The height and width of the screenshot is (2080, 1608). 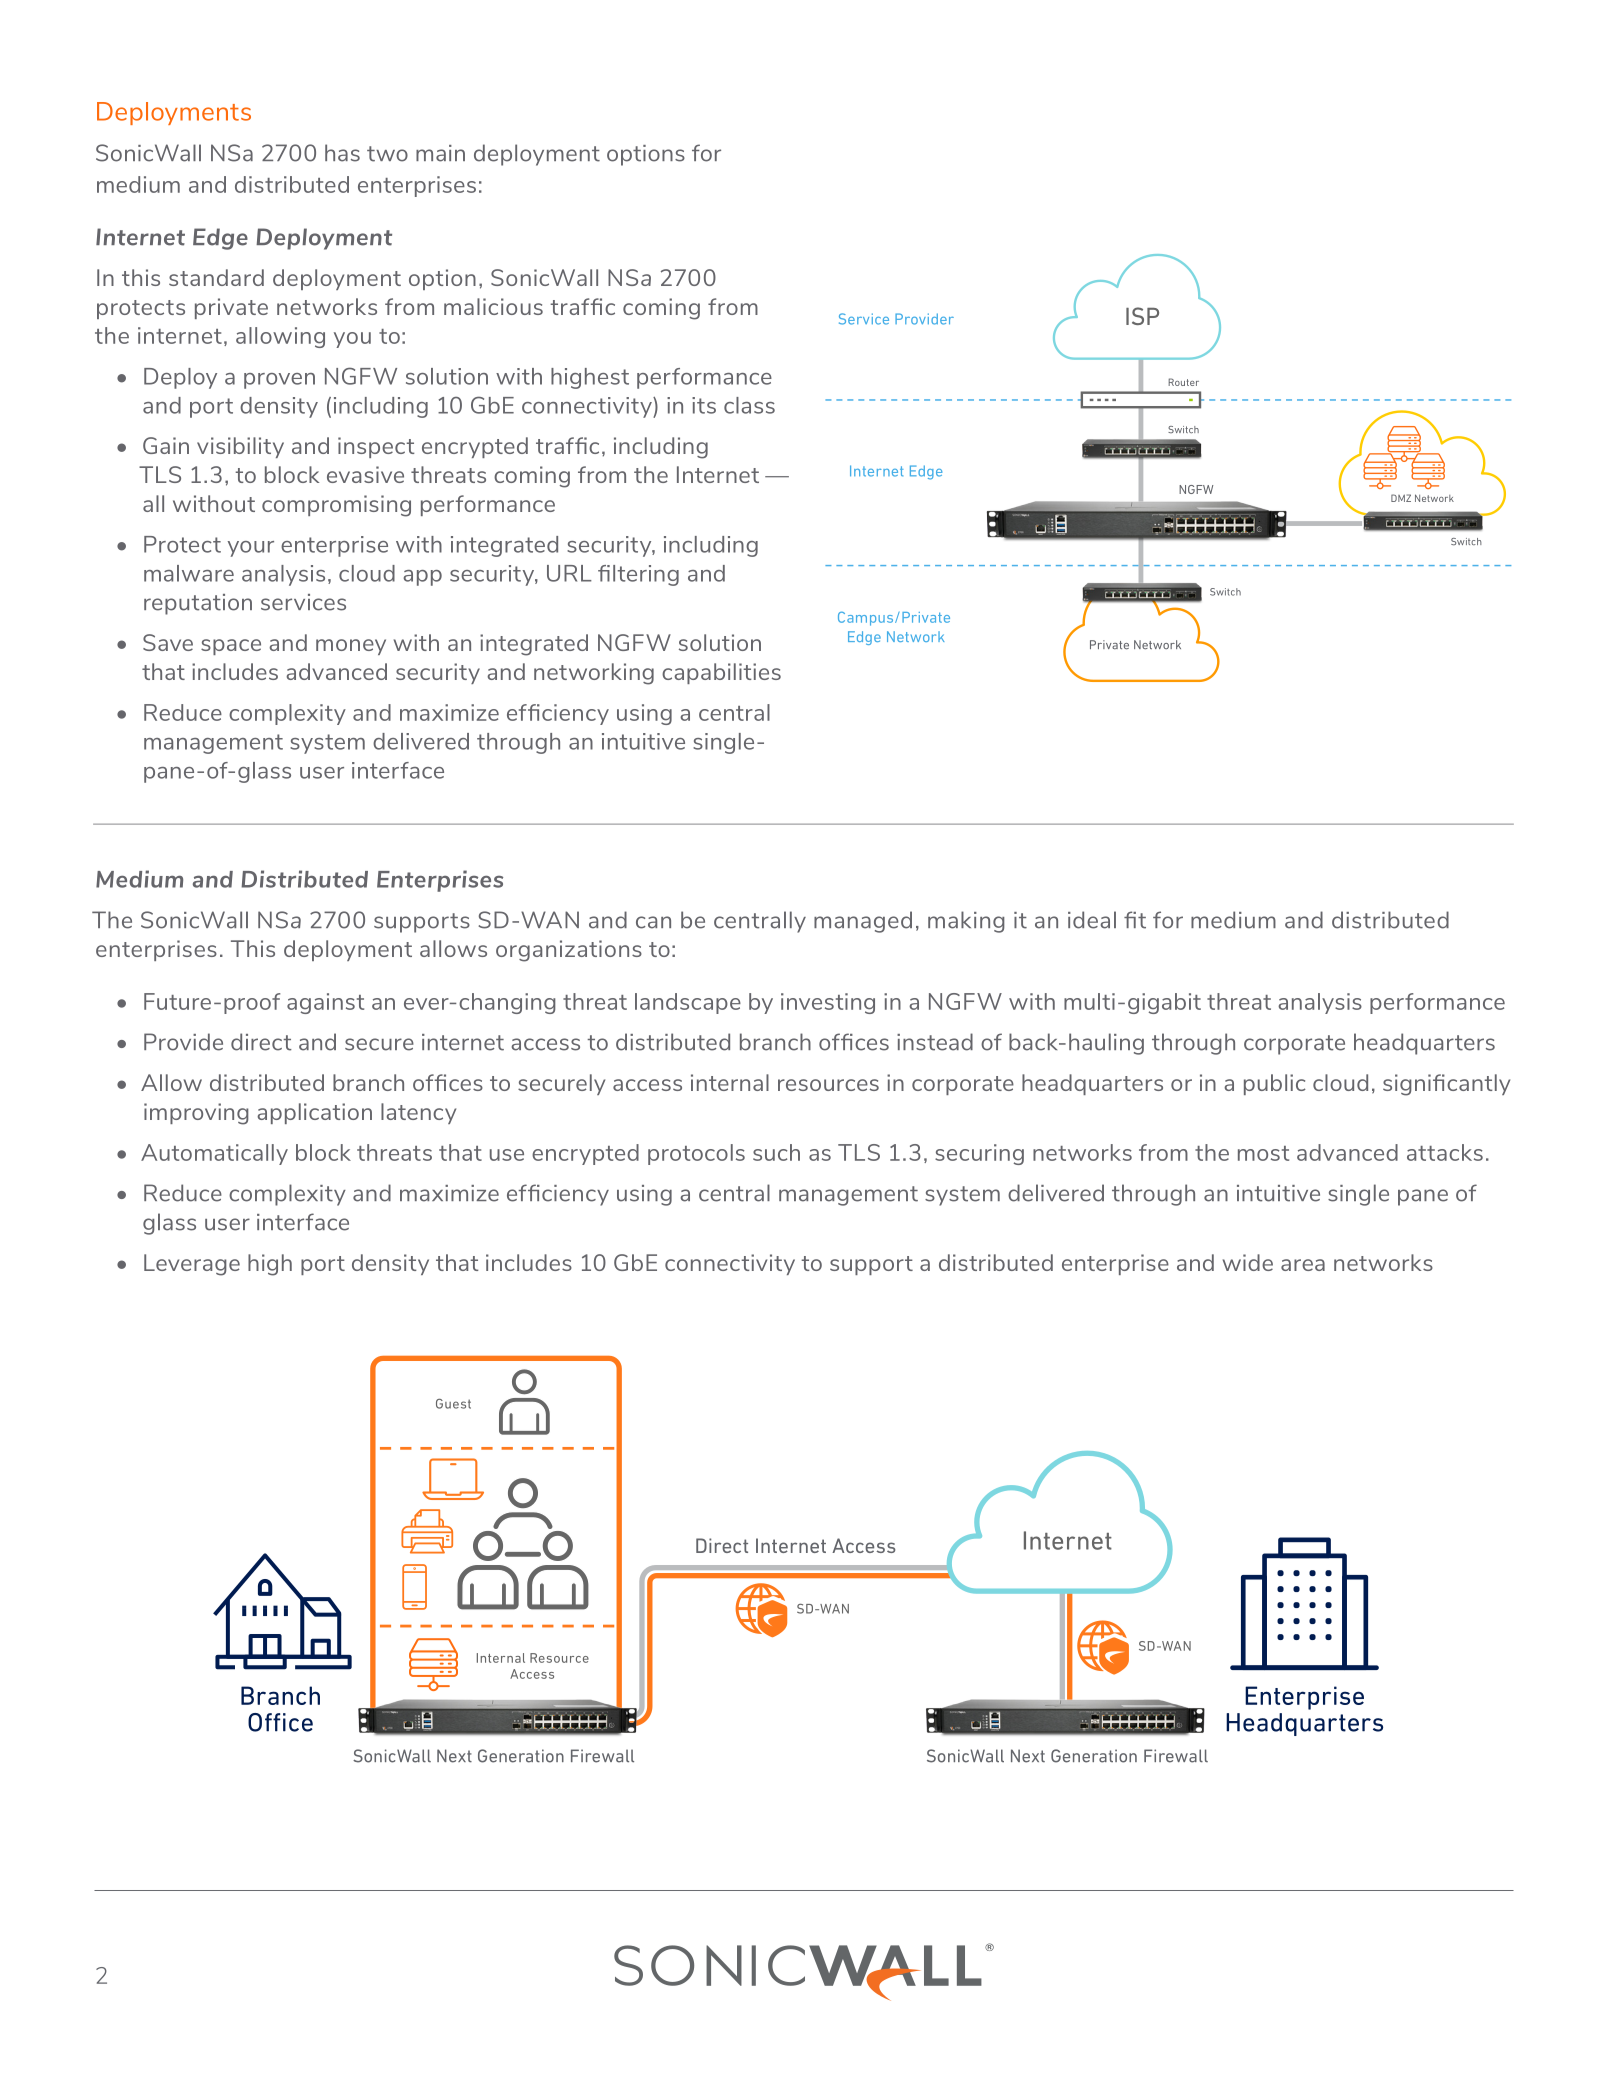 What do you see at coordinates (1142, 316) in the screenshot?
I see `ISP` at bounding box center [1142, 316].
